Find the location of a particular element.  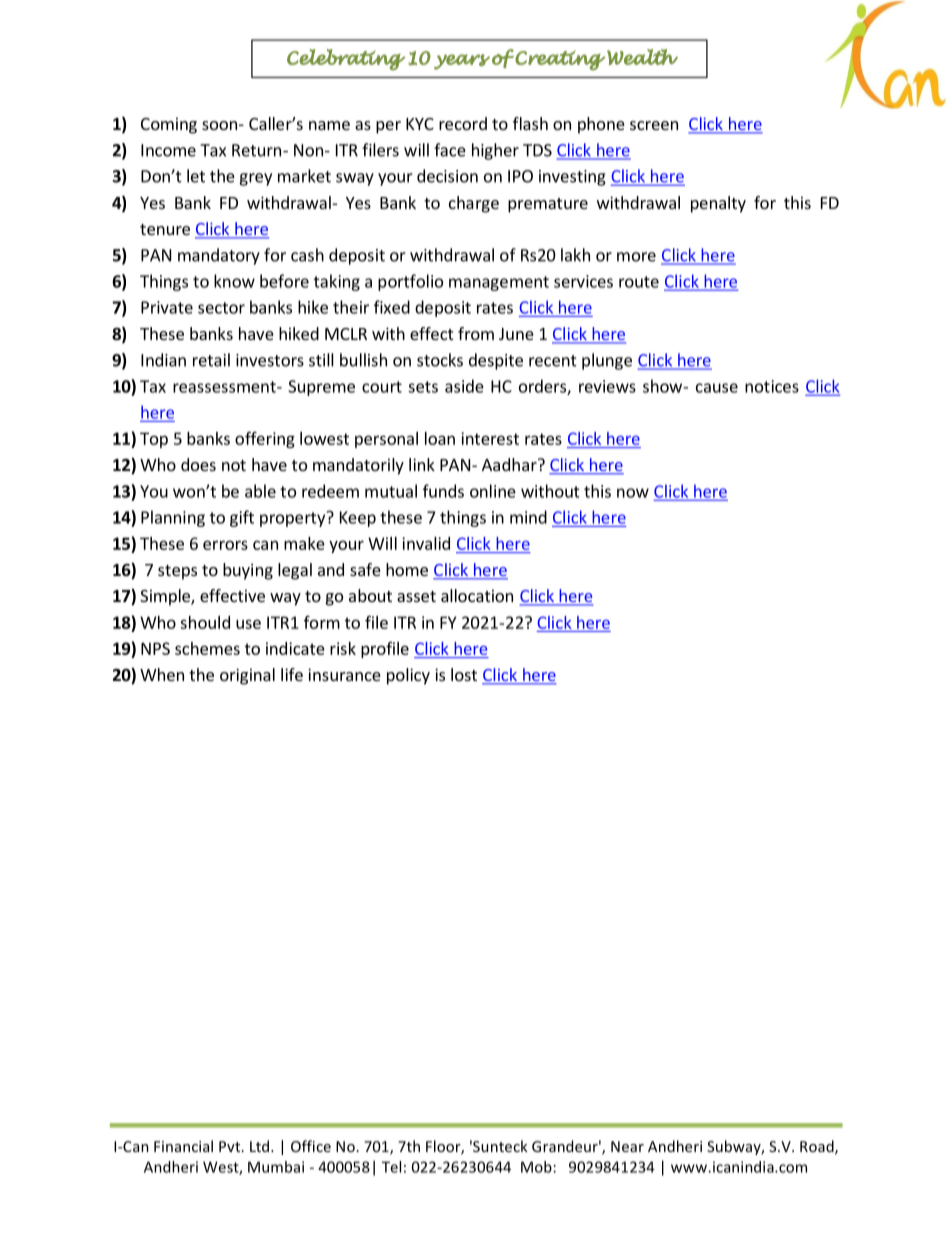

Mob is located at coordinates (536, 1167).
